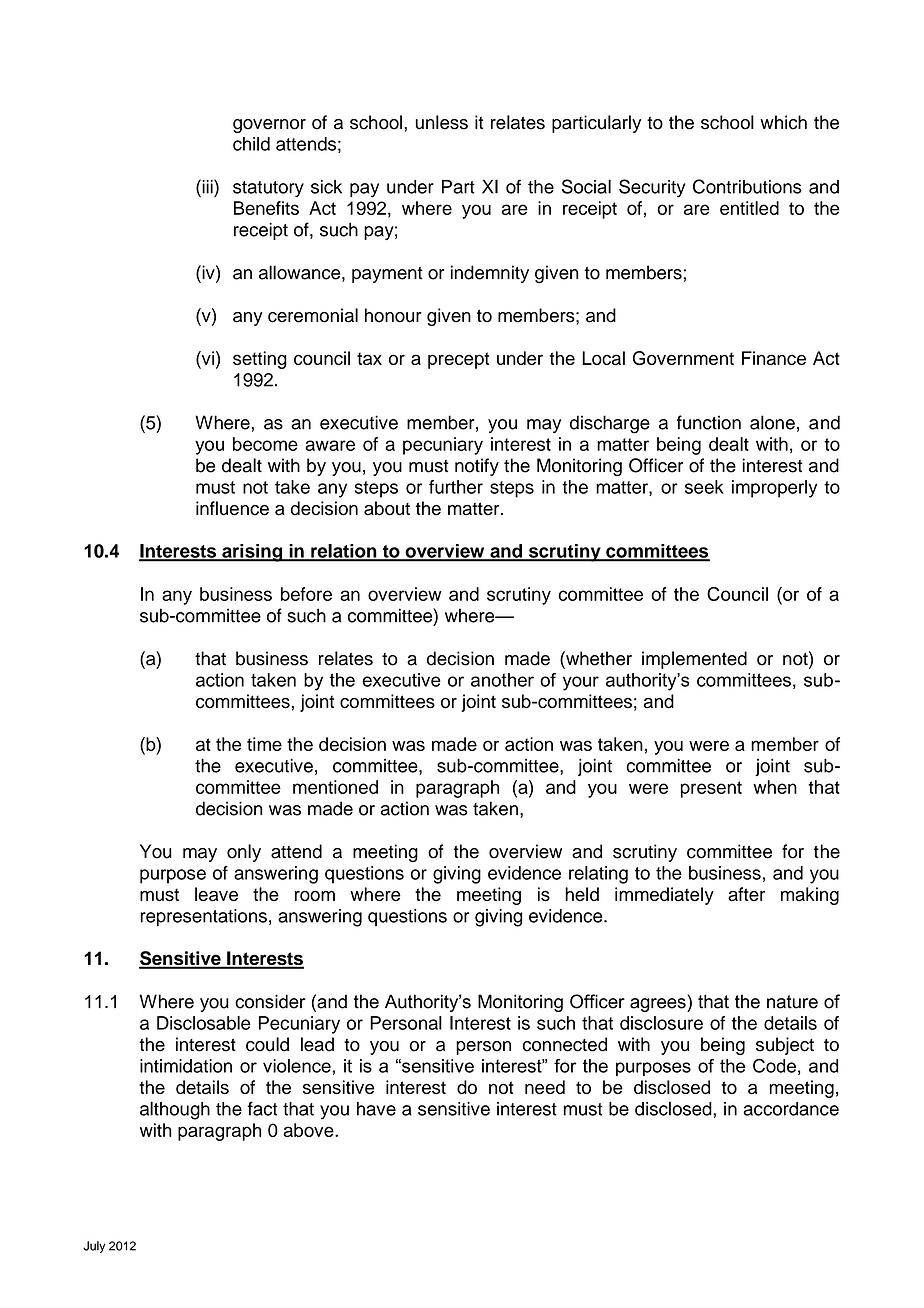 The width and height of the image is (924, 1308). I want to click on another, so click(502, 680).
